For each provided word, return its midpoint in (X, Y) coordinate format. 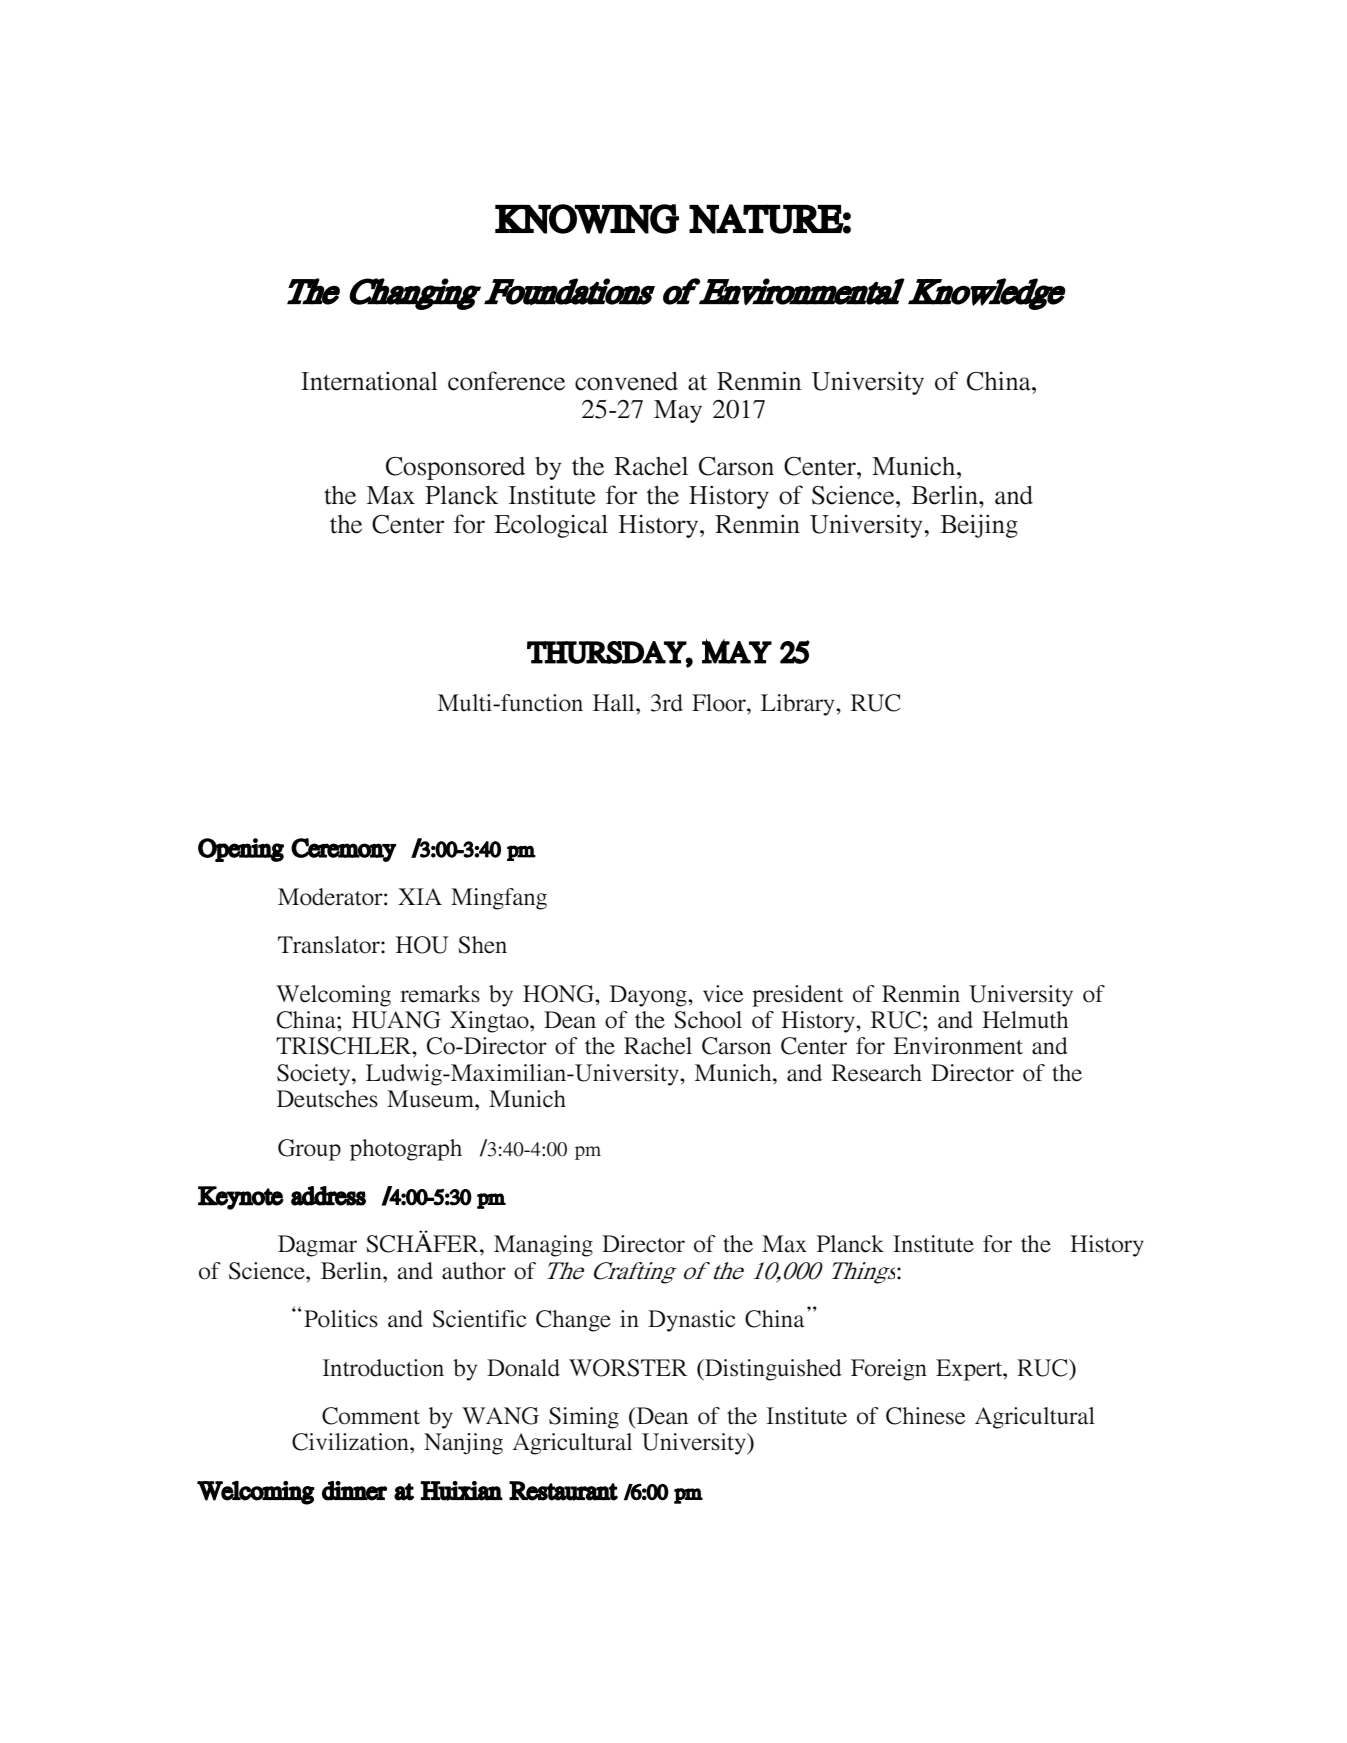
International (369, 381)
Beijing (979, 526)
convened (626, 381)
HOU (422, 945)
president (797, 996)
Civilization (351, 1442)
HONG (560, 994)
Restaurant (563, 1491)
